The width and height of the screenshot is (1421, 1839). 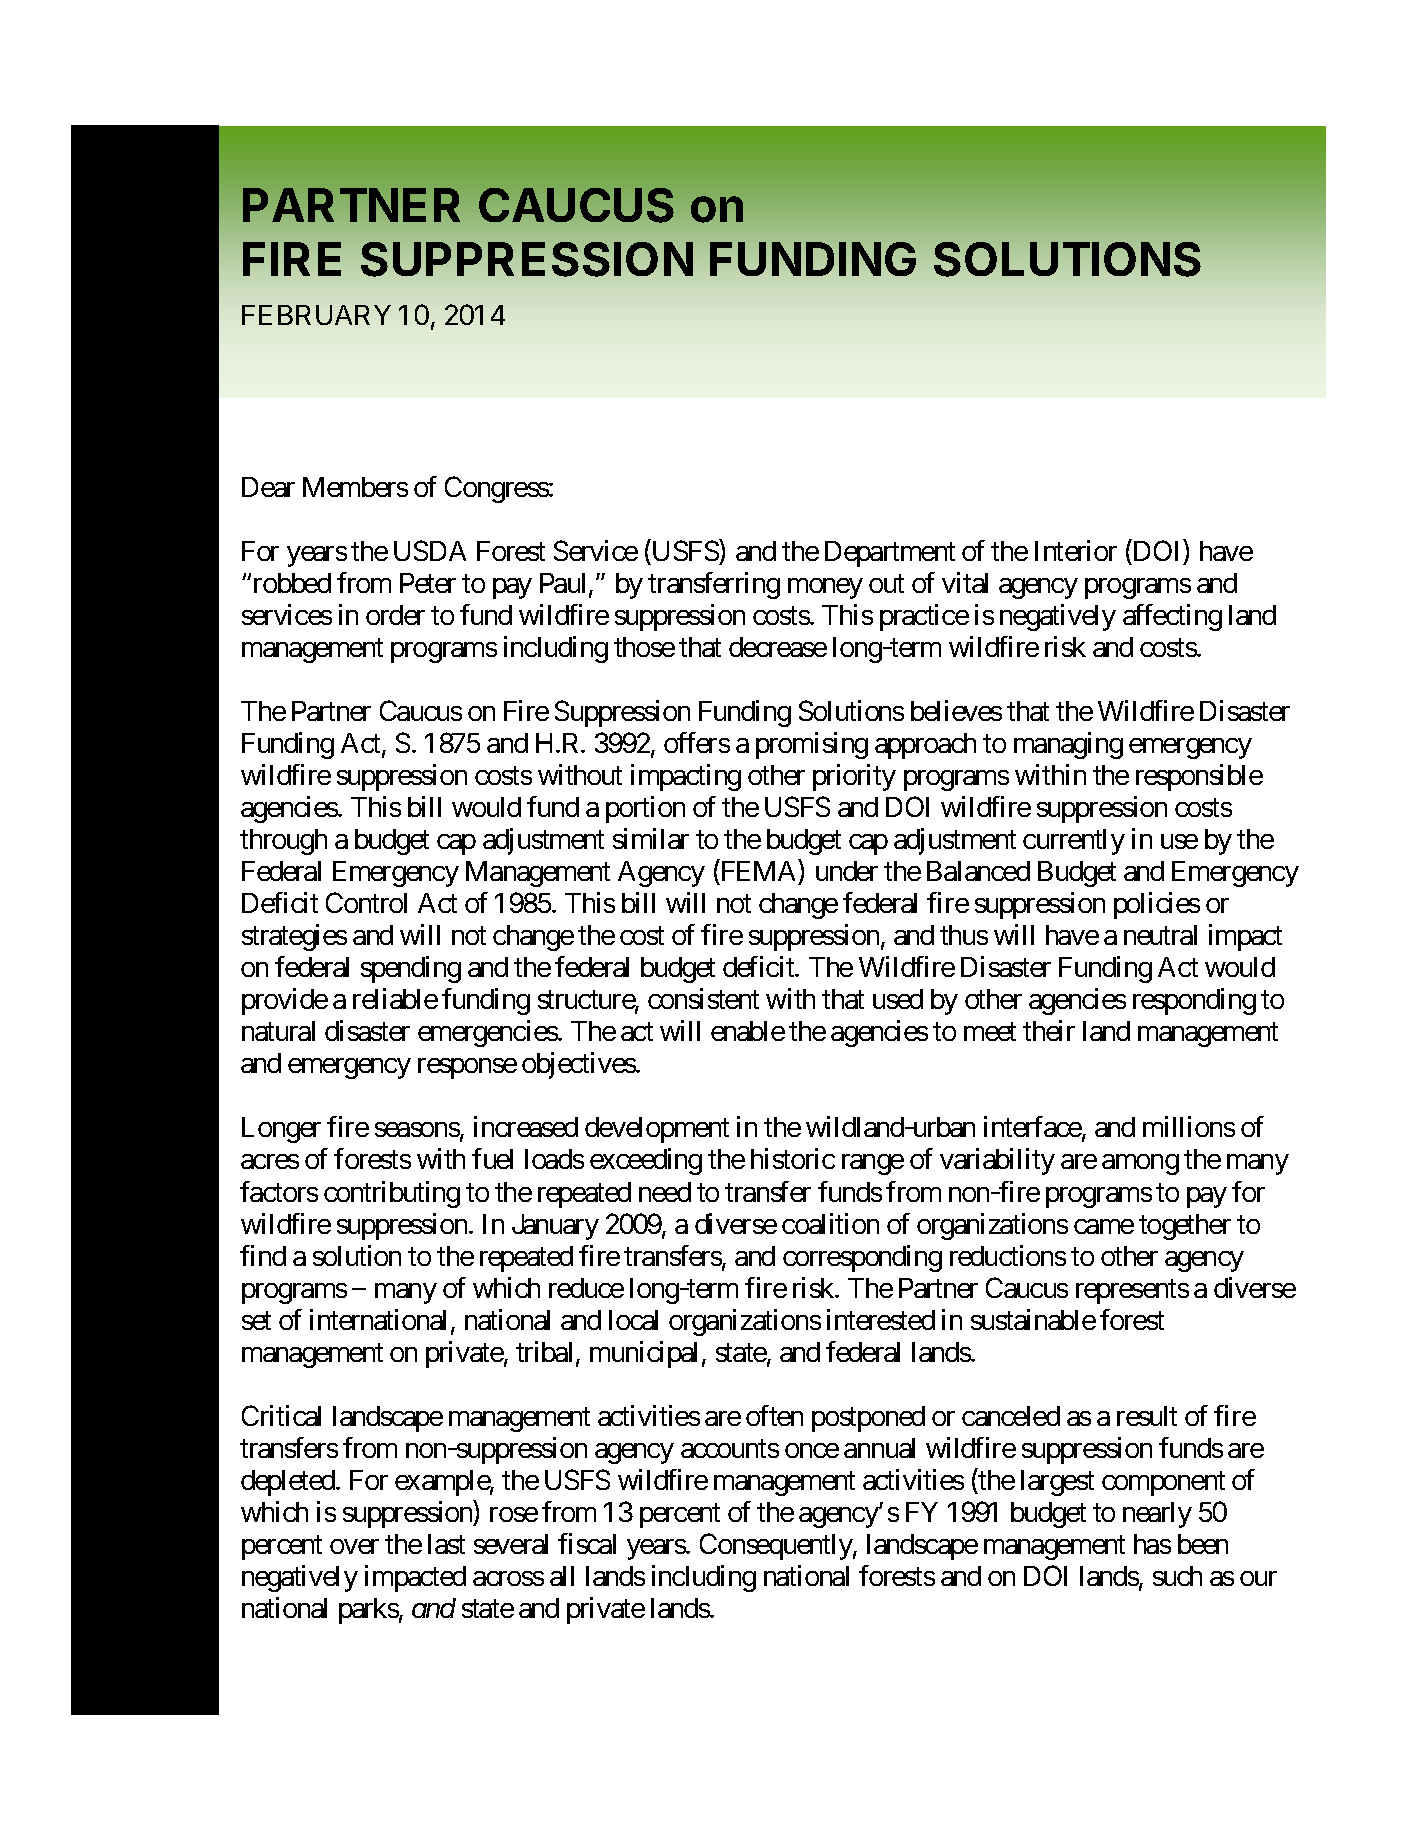 I want to click on nearly, so click(x=1157, y=1515).
